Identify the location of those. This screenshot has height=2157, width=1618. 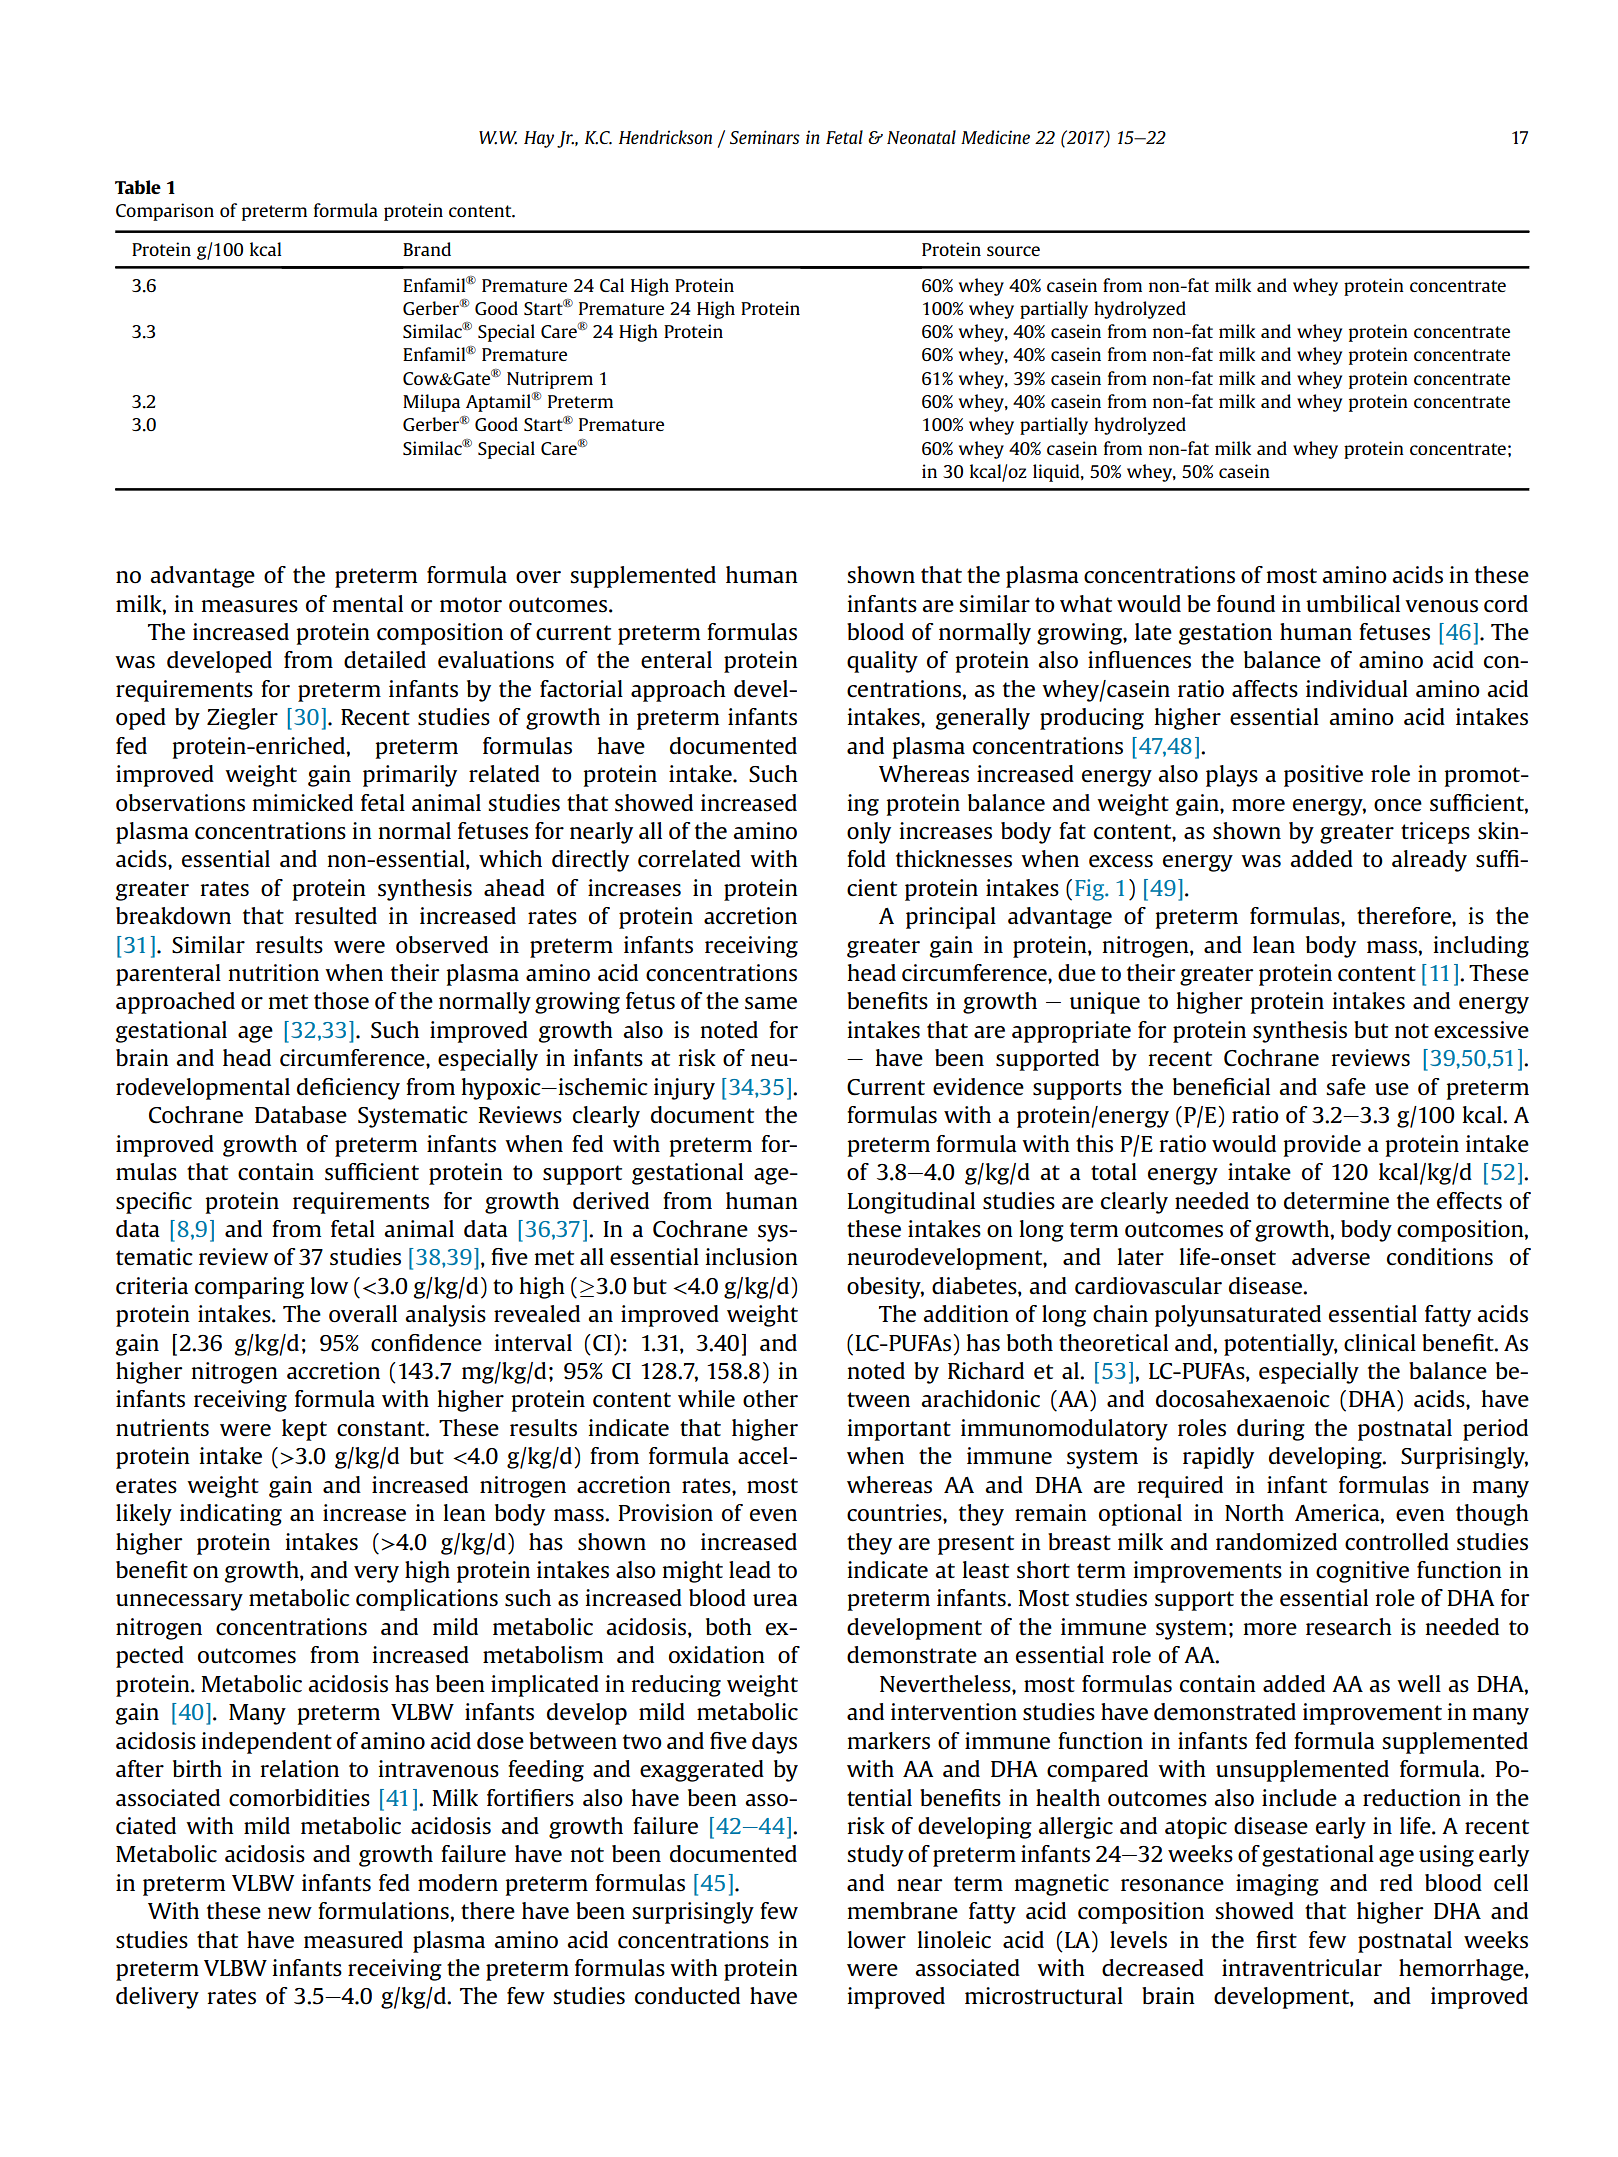
(341, 1001).
